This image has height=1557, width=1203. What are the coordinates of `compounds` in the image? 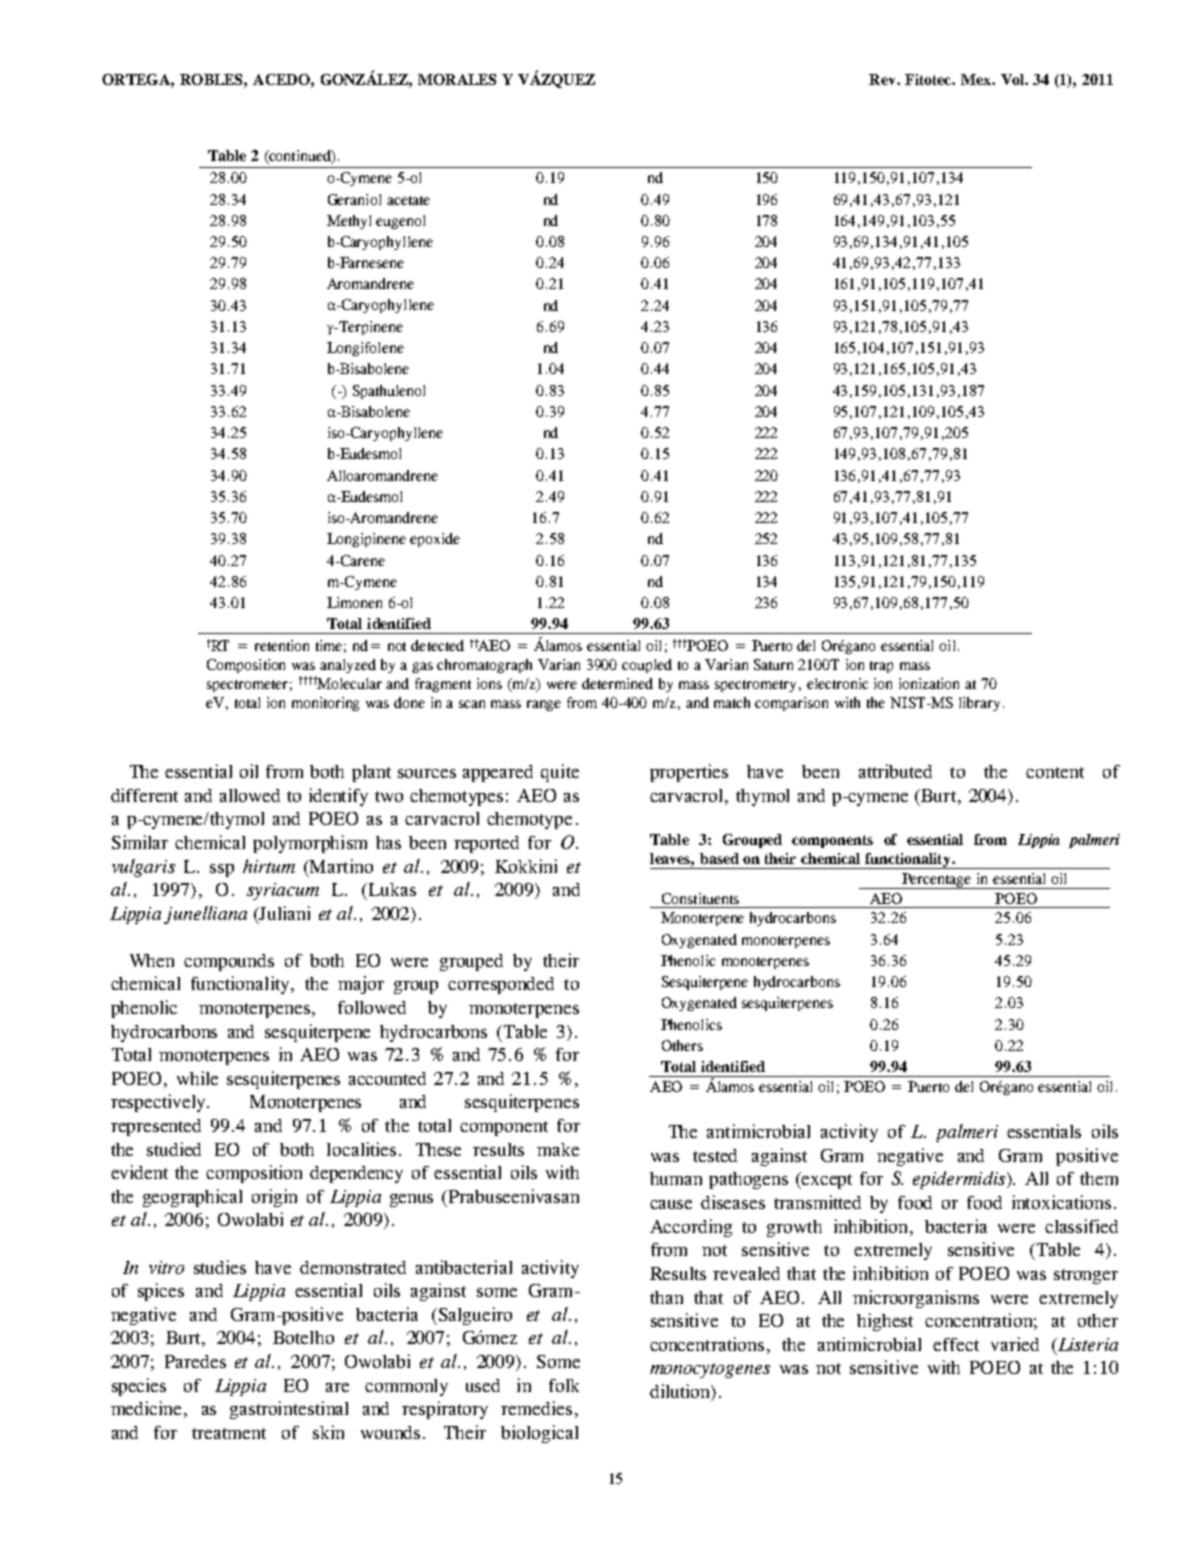 It's located at (229, 962).
